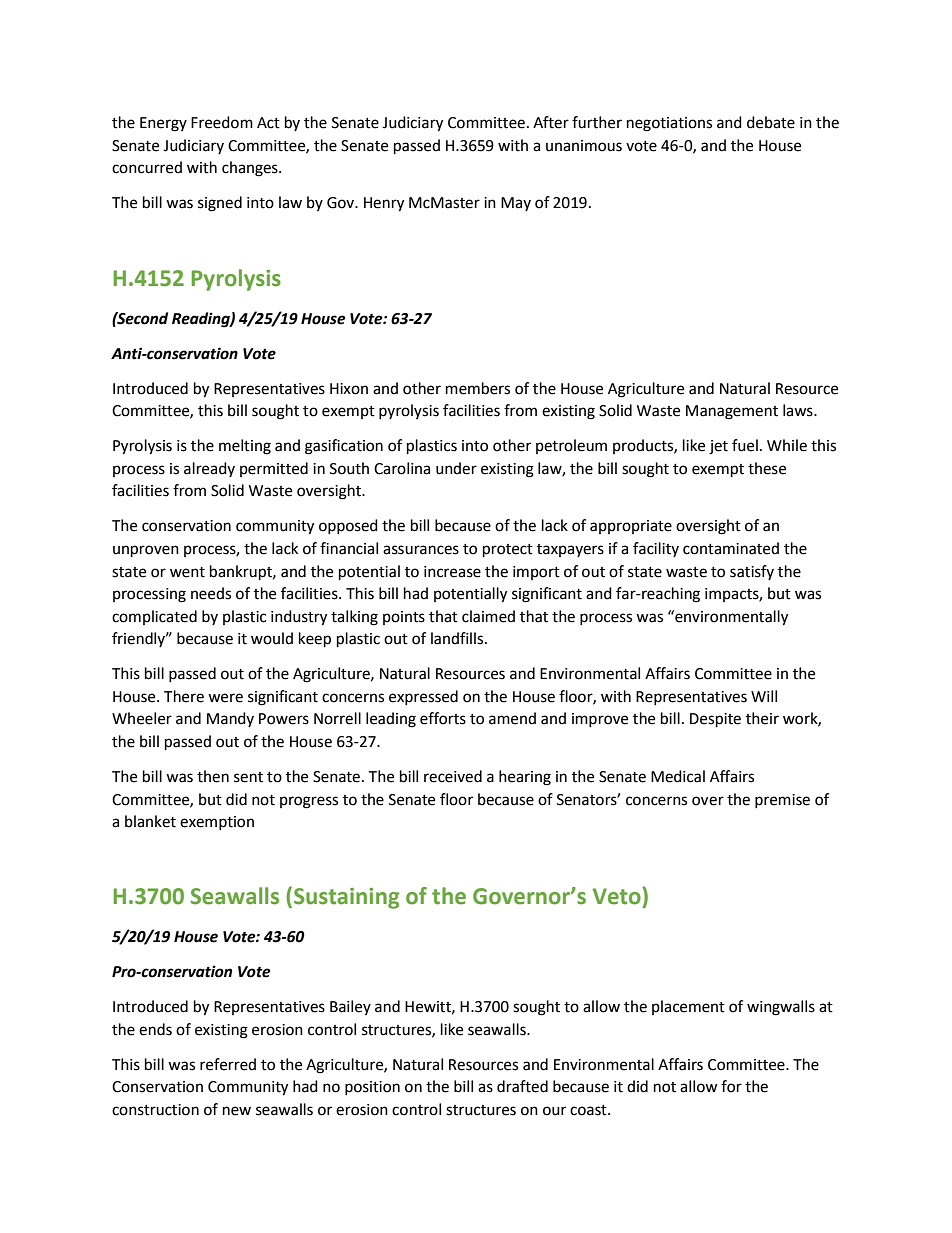 This document has width=952, height=1233. I want to click on changes, so click(251, 169).
